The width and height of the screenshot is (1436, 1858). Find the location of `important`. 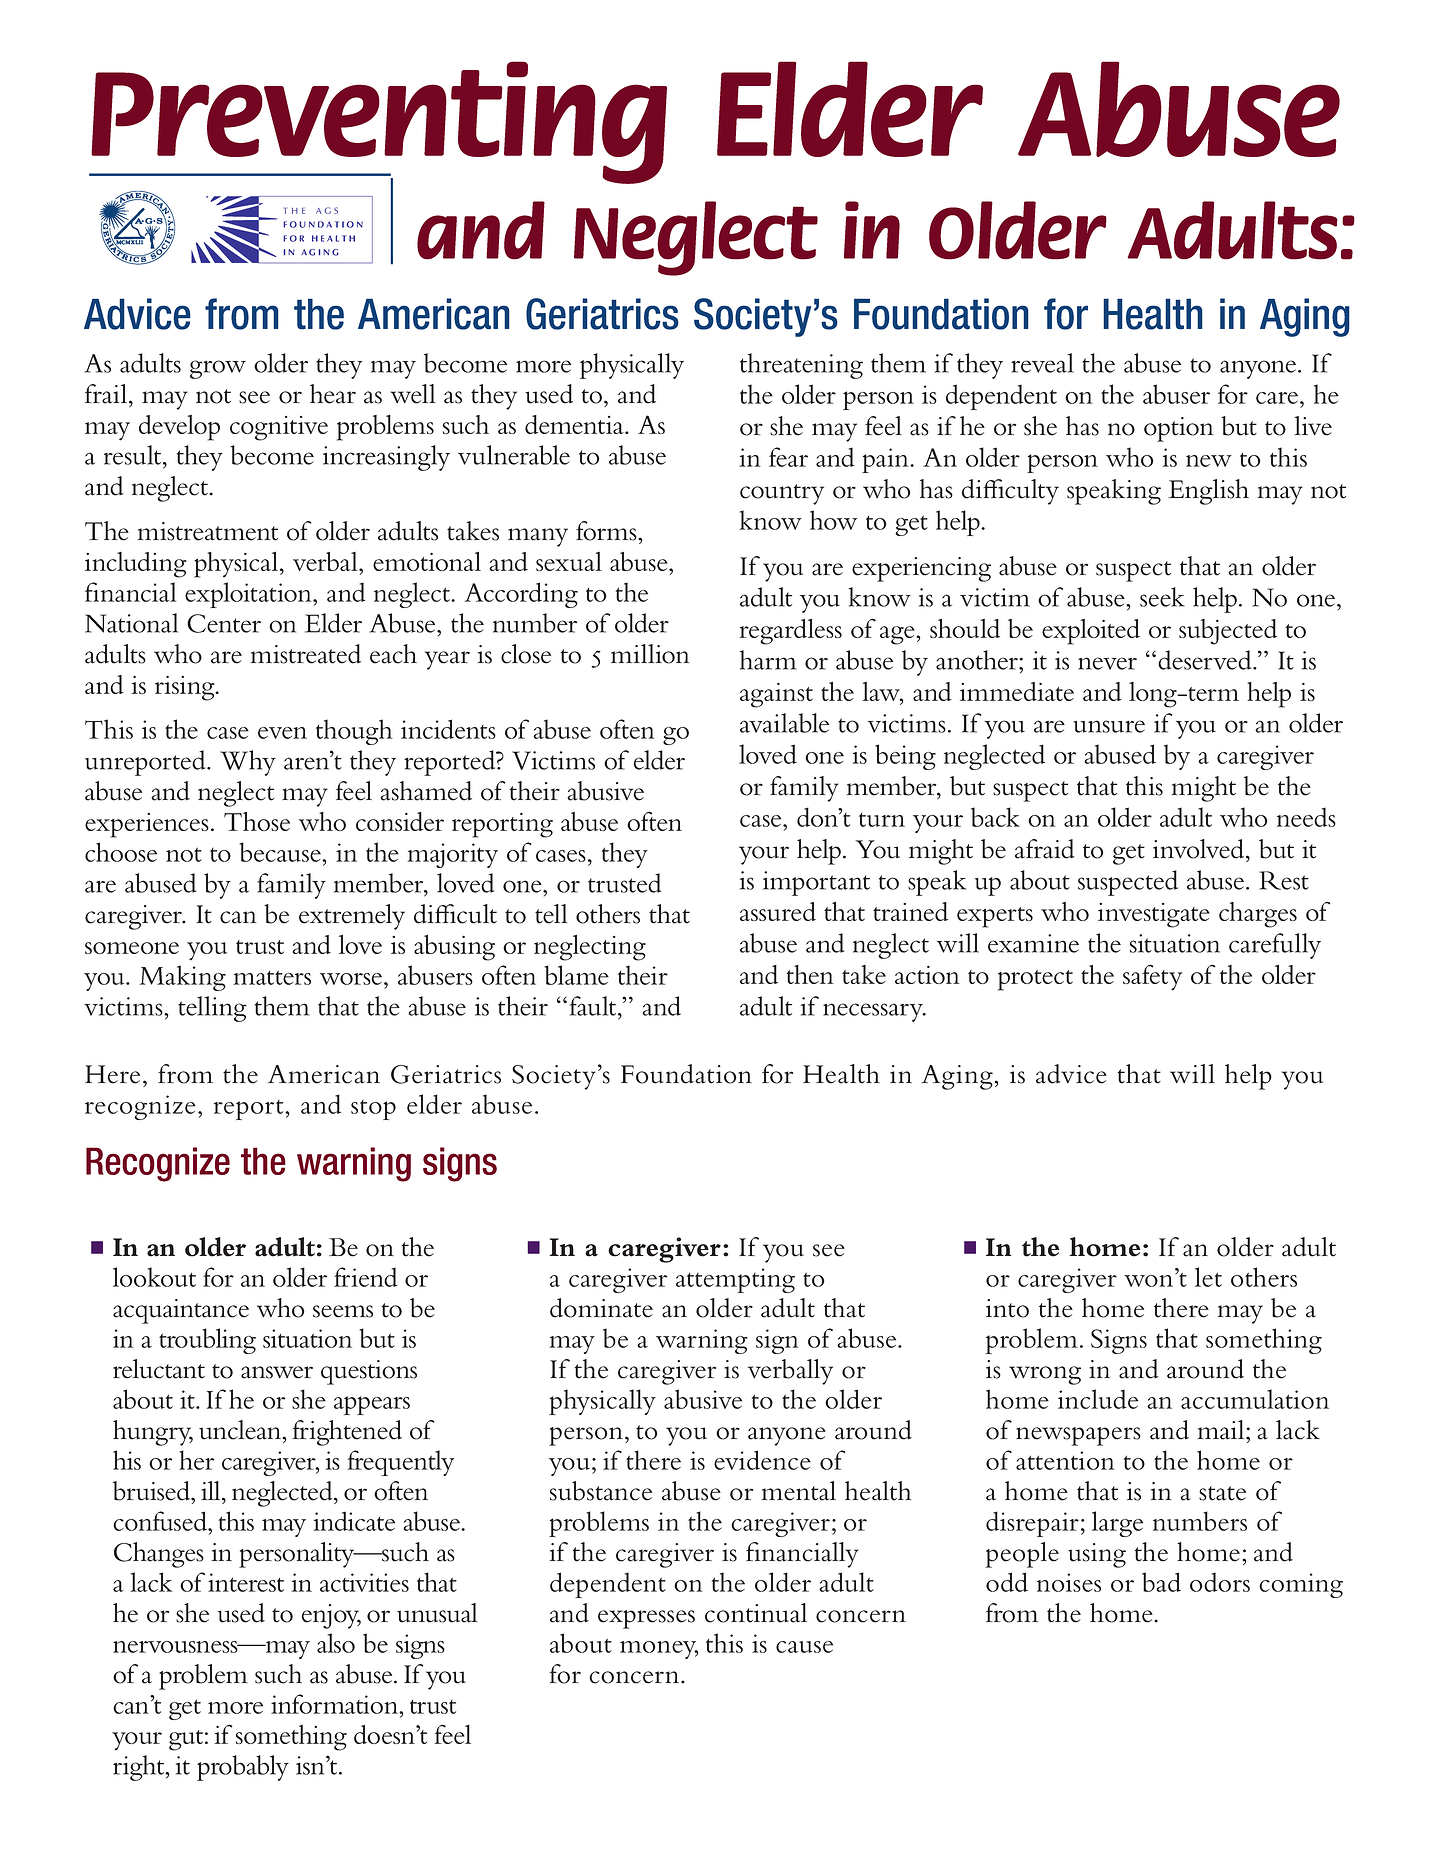

important is located at coordinates (816, 883).
